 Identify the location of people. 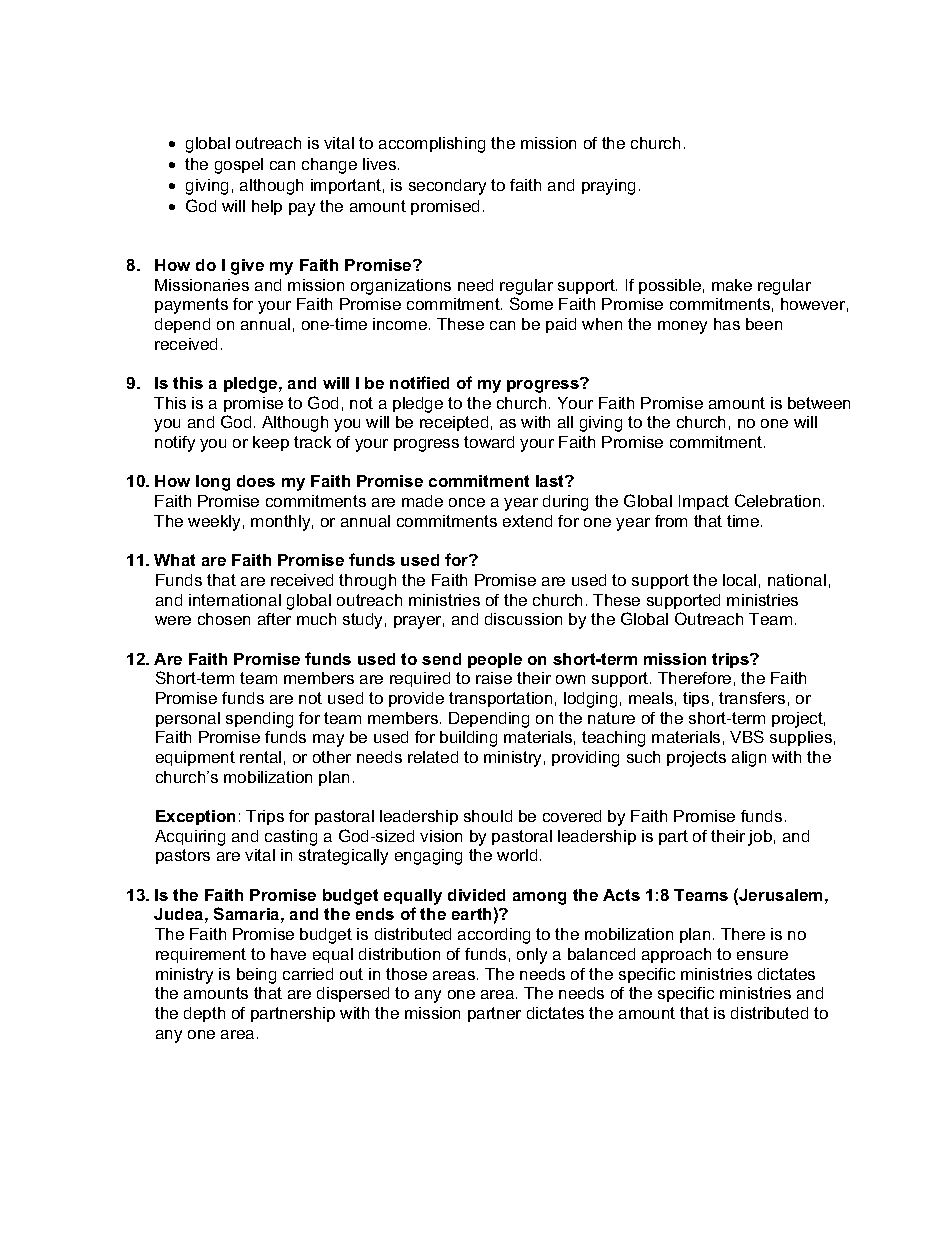
(495, 660).
